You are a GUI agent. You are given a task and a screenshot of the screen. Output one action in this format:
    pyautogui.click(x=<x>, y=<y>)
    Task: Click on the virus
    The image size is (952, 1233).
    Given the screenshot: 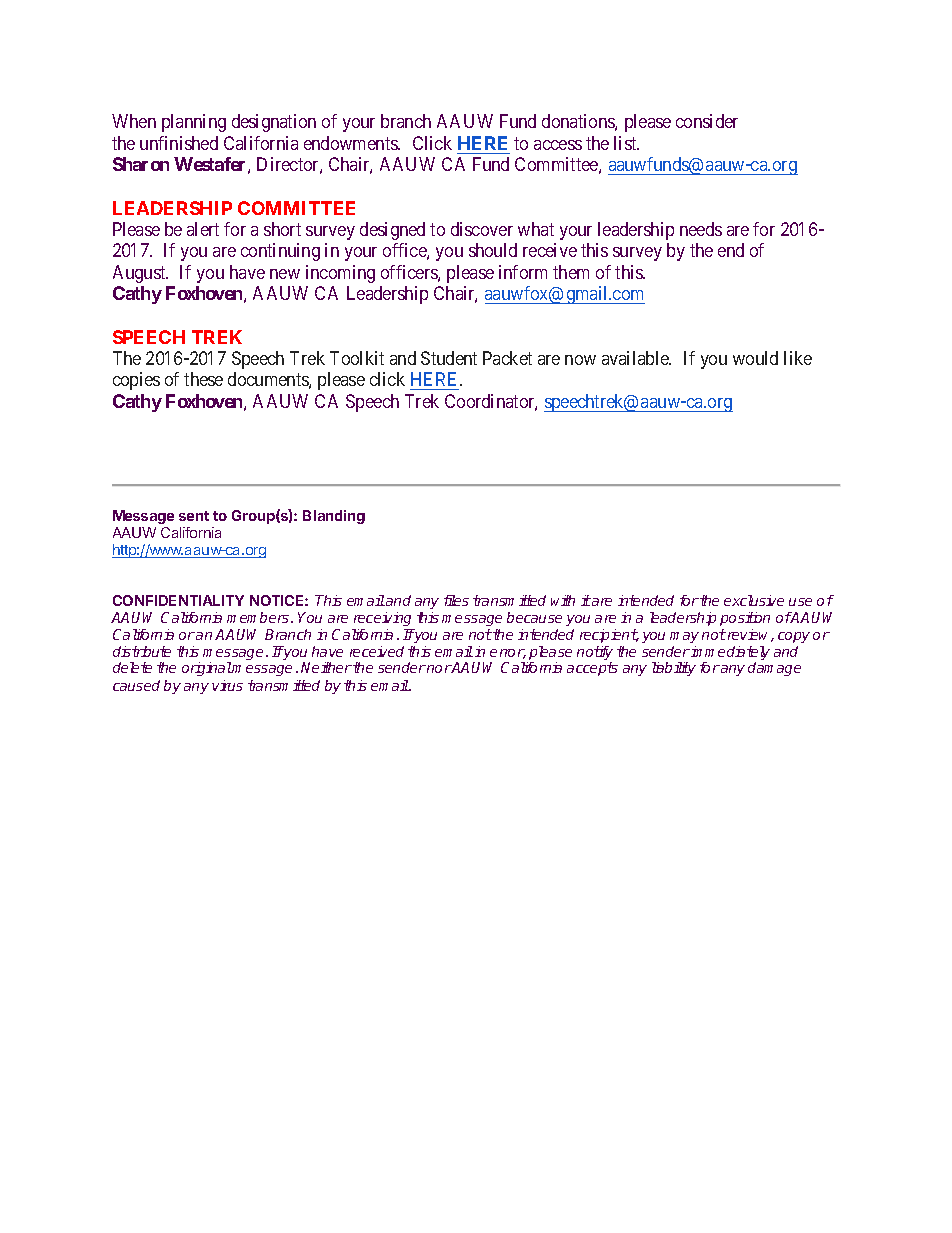 What is the action you would take?
    pyautogui.click(x=227, y=685)
